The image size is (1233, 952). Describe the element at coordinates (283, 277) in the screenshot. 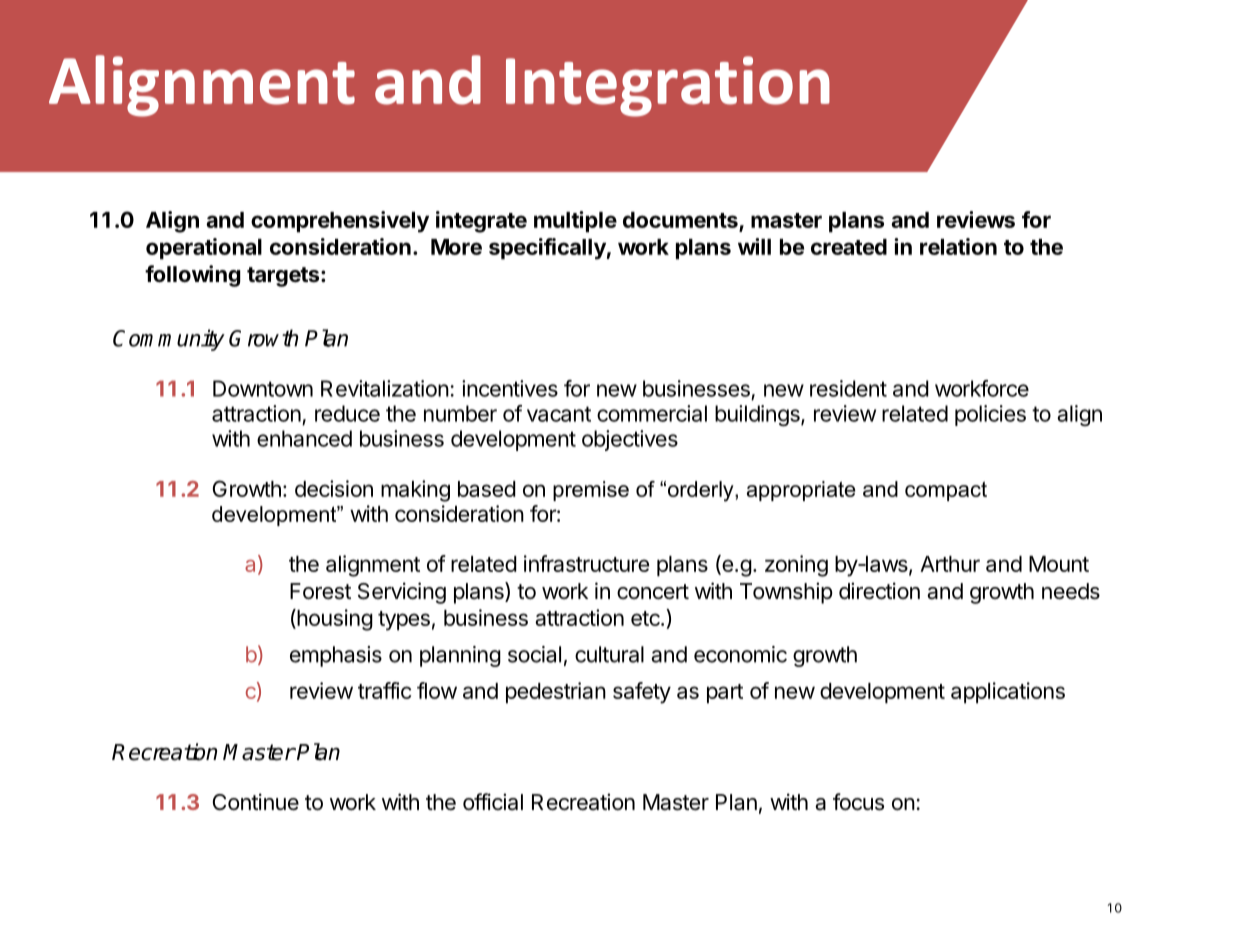

I see `targets` at that location.
